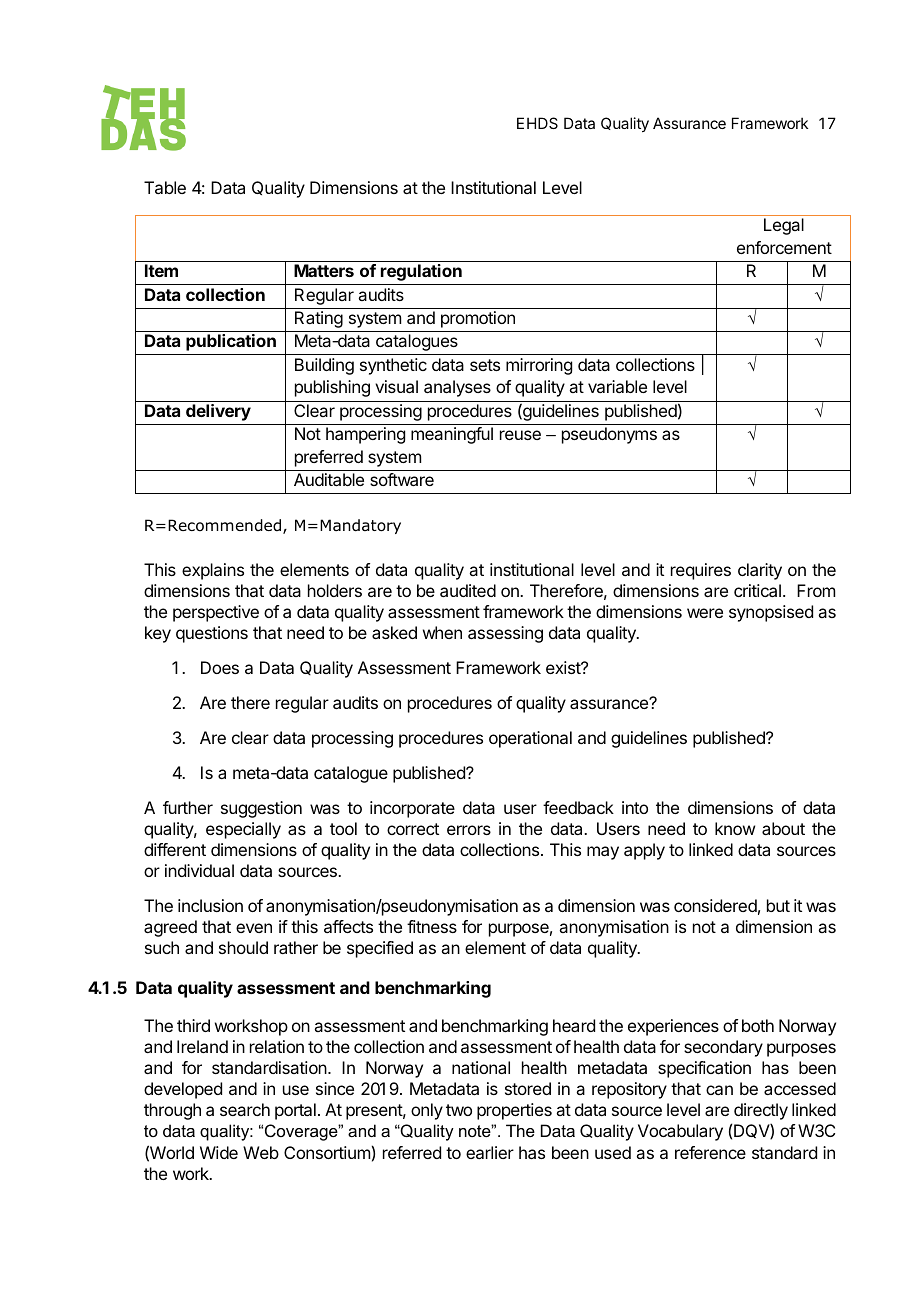  Describe the element at coordinates (220, 667) in the image. I see `Does` at that location.
